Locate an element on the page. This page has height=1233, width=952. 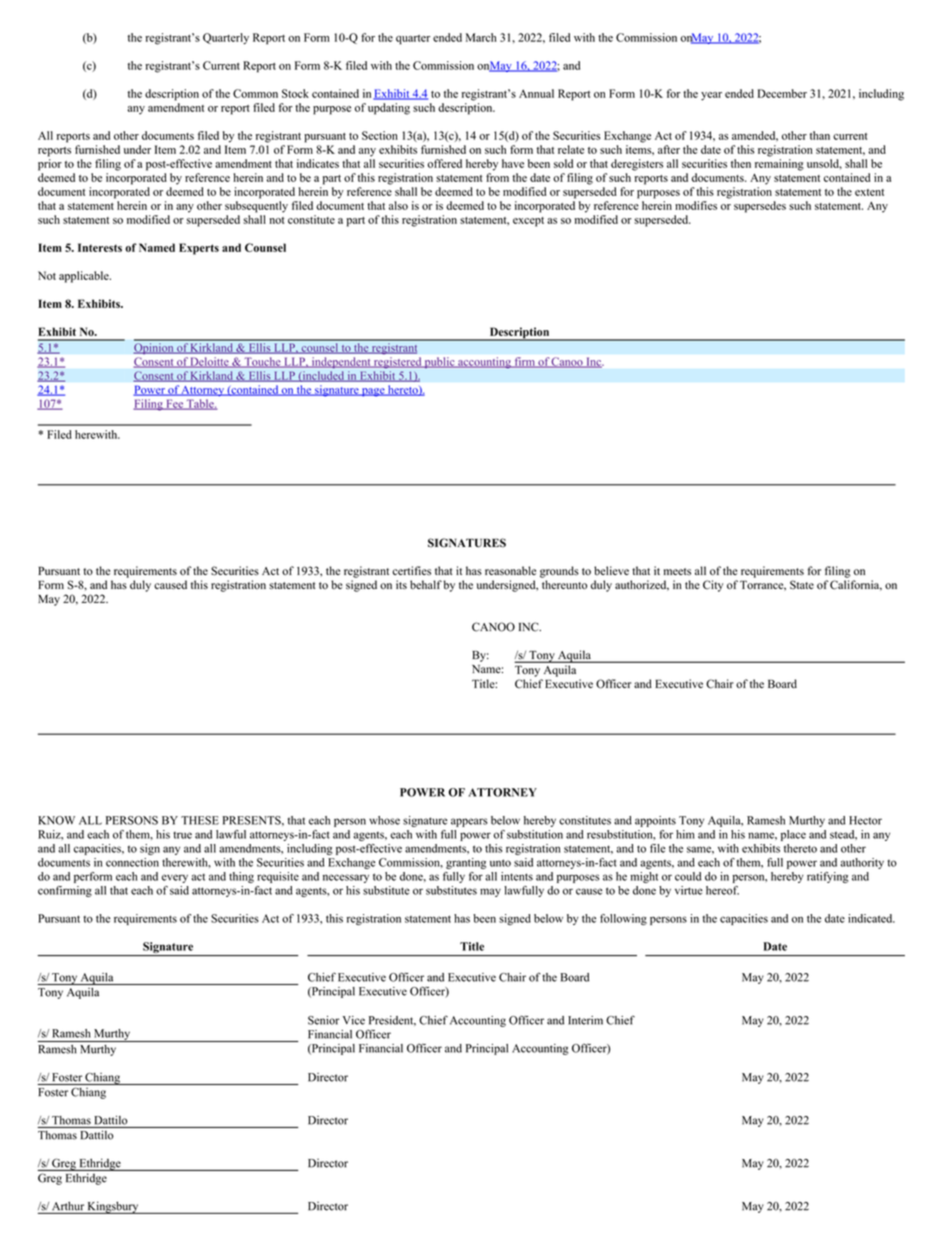
Arthur is located at coordinates (68, 1206).
